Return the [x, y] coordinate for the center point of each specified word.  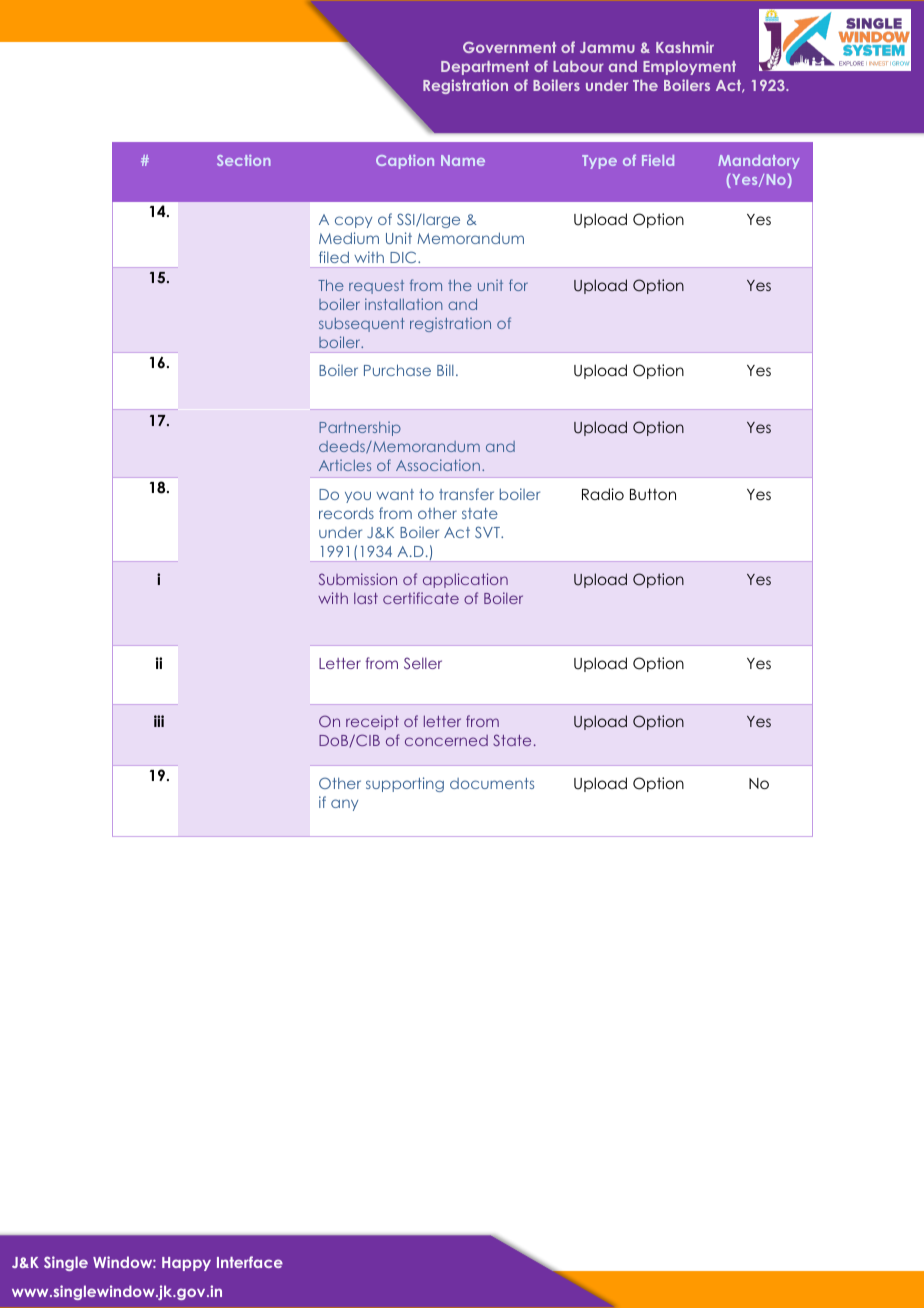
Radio [603, 494]
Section [243, 160]
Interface [250, 1262]
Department [485, 68]
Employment [689, 67]
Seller [423, 663]
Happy [186, 1264]
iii [159, 721]
